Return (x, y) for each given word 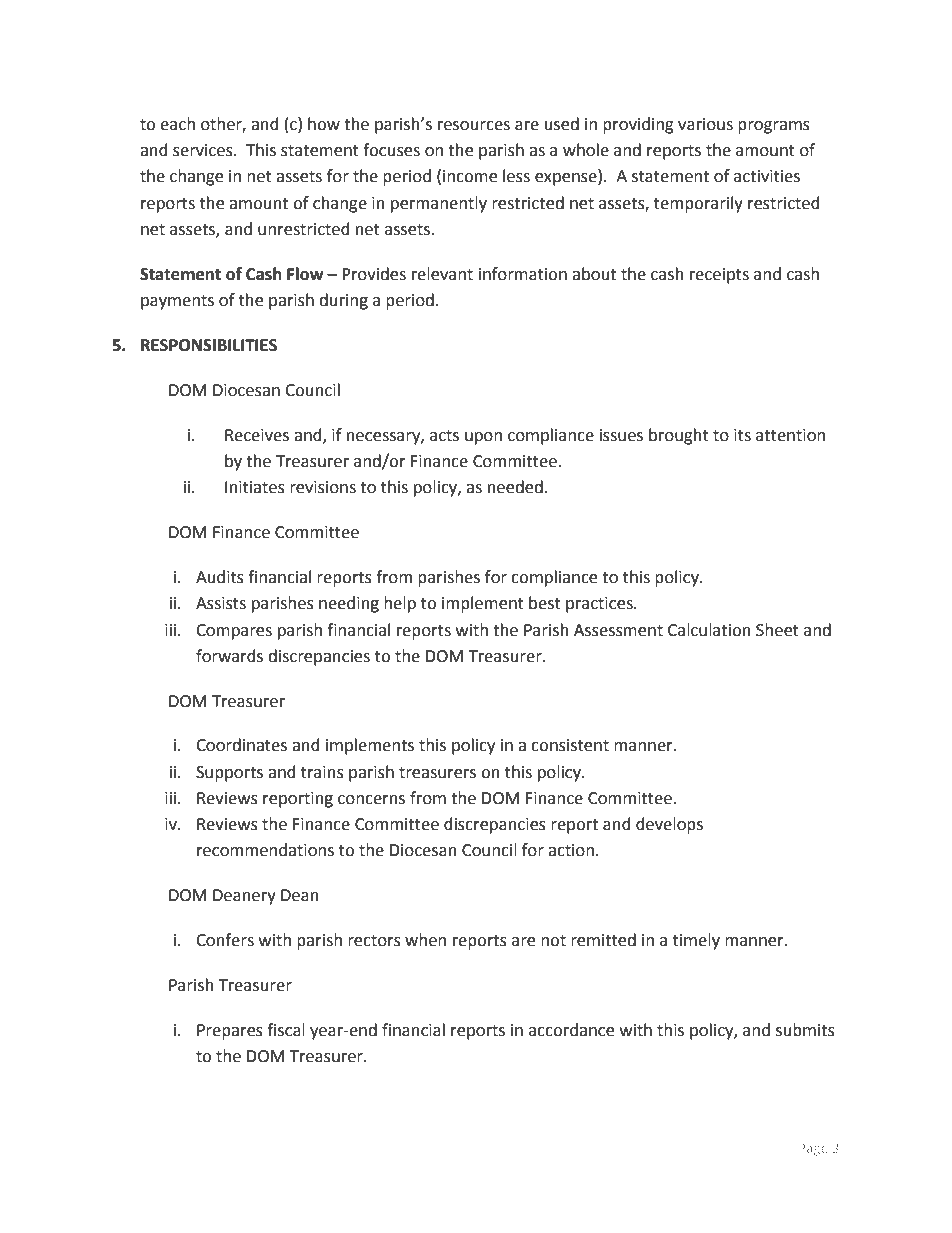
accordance (571, 1030)
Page (813, 1149)
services (204, 150)
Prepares (230, 1032)
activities (767, 176)
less (516, 176)
